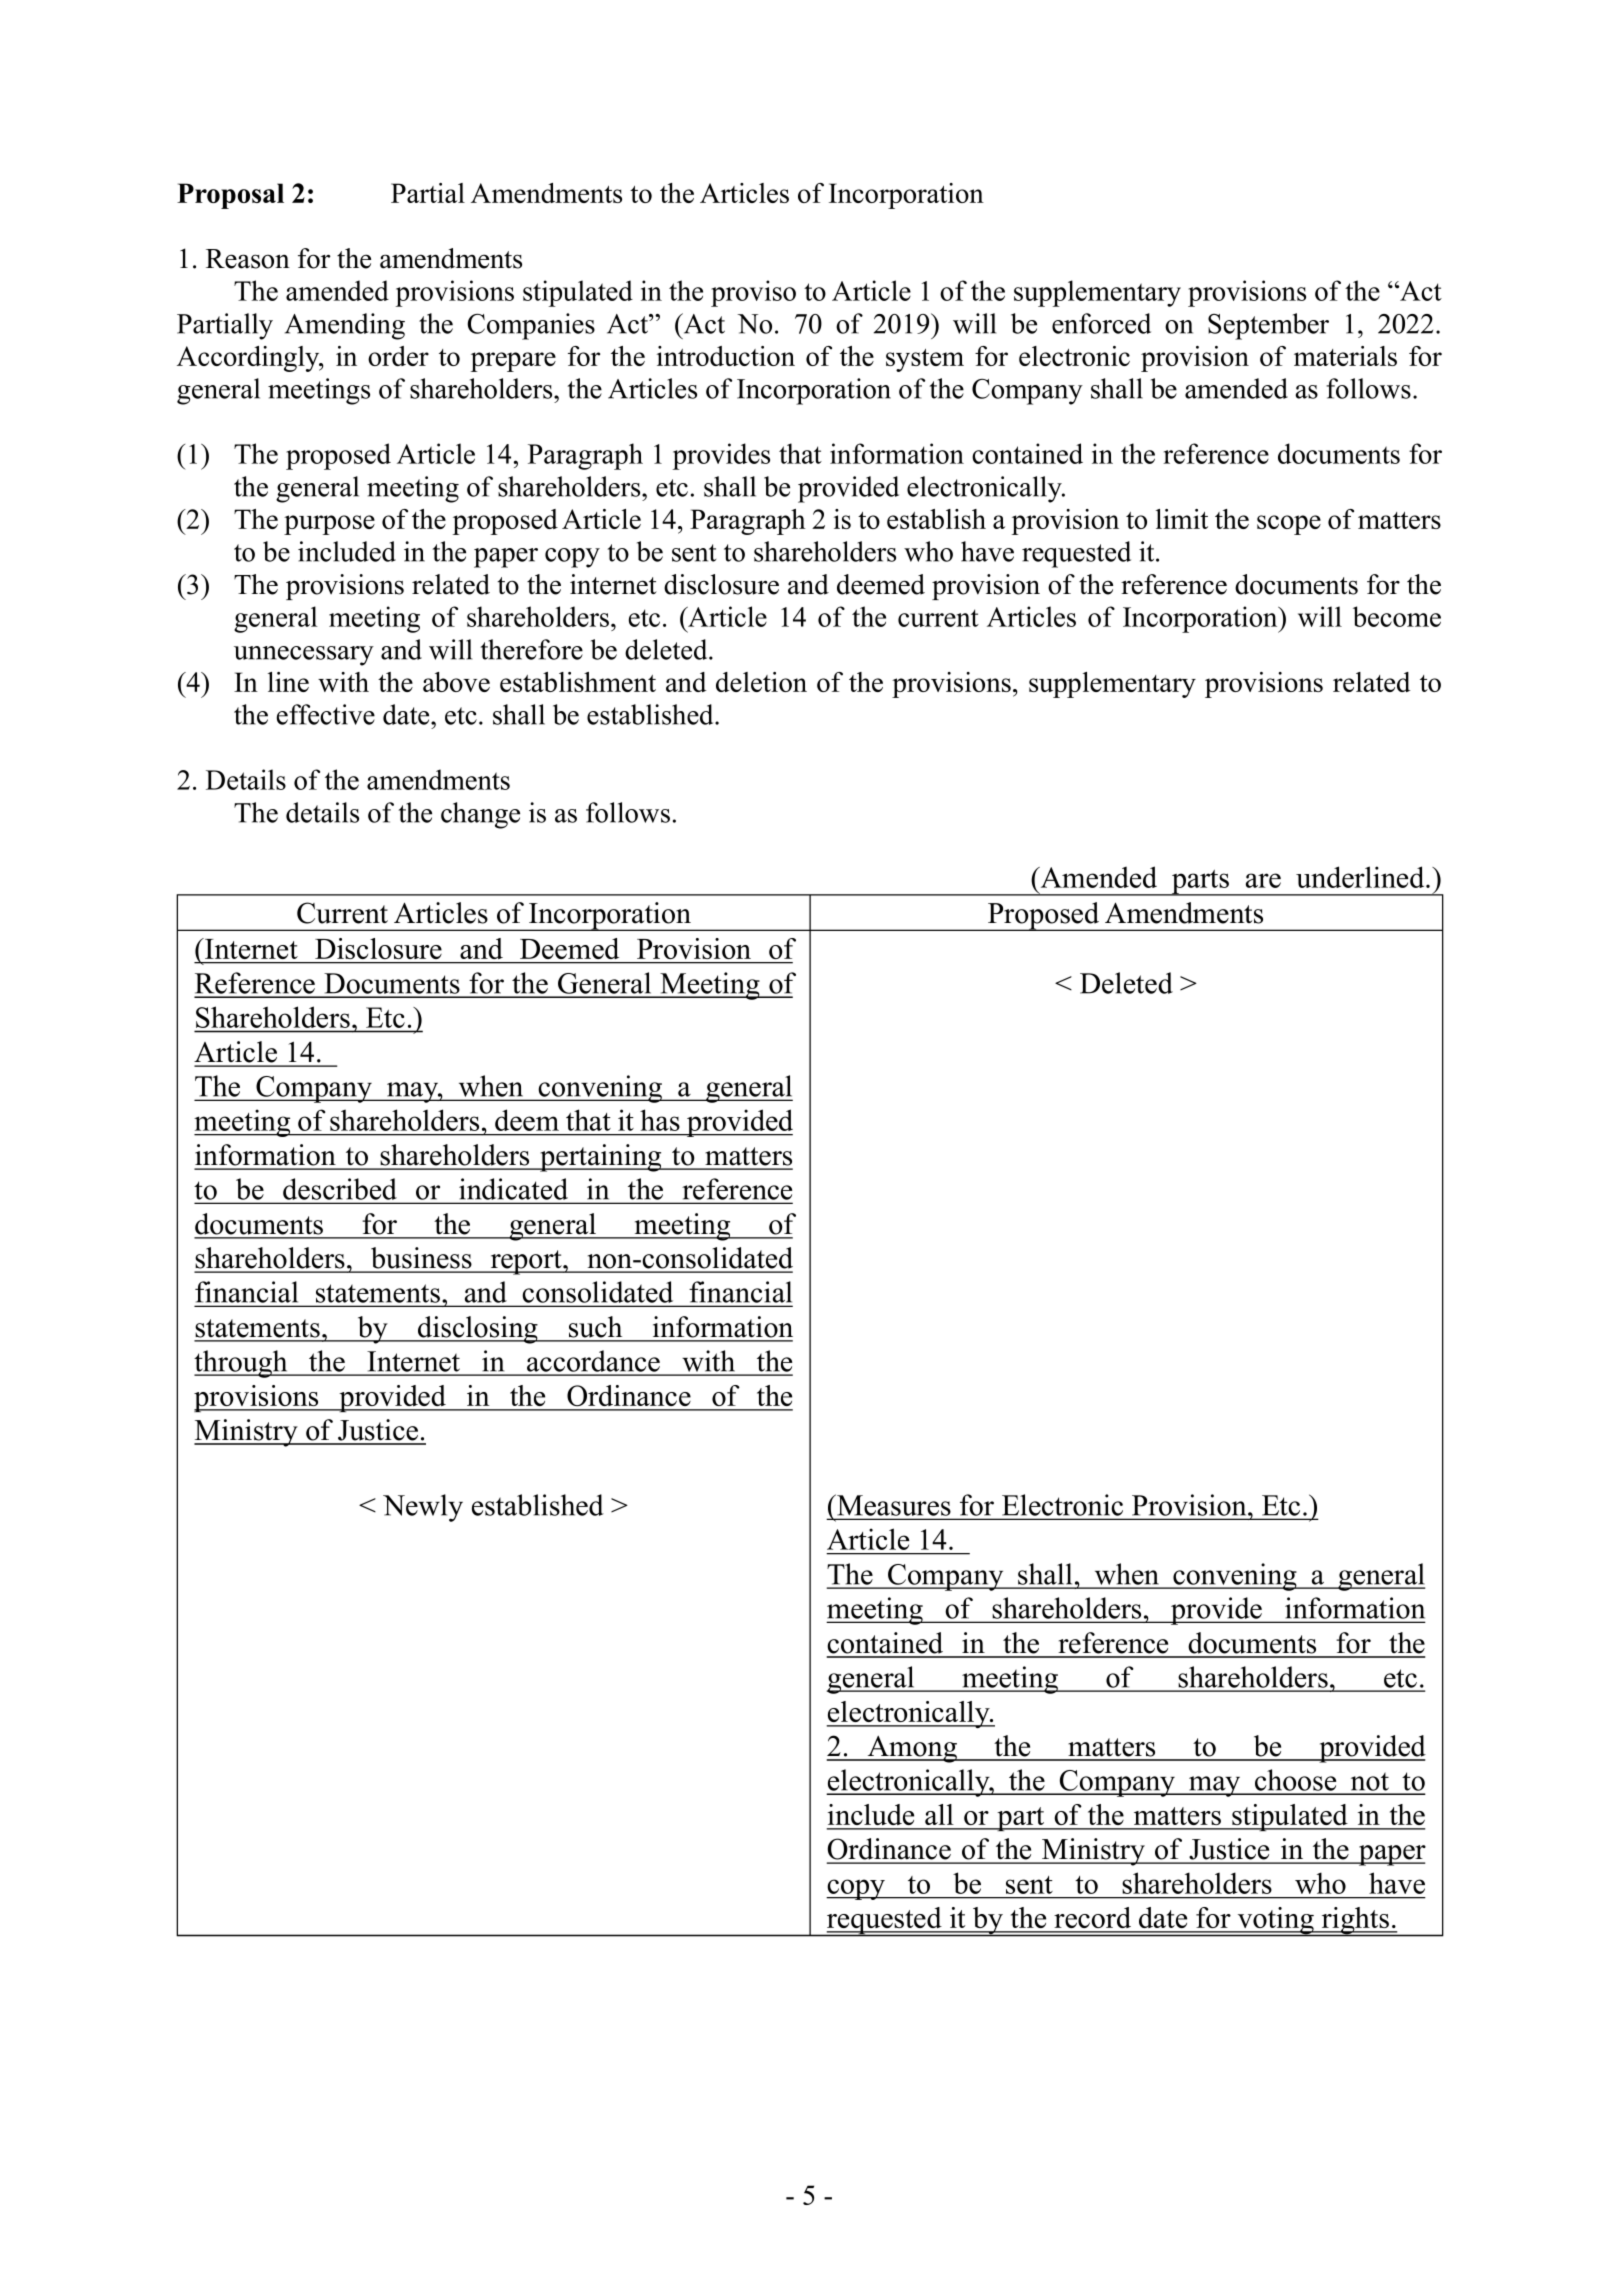 This screenshot has width=1618, height=2288. I want to click on Measures, so click(893, 1505).
